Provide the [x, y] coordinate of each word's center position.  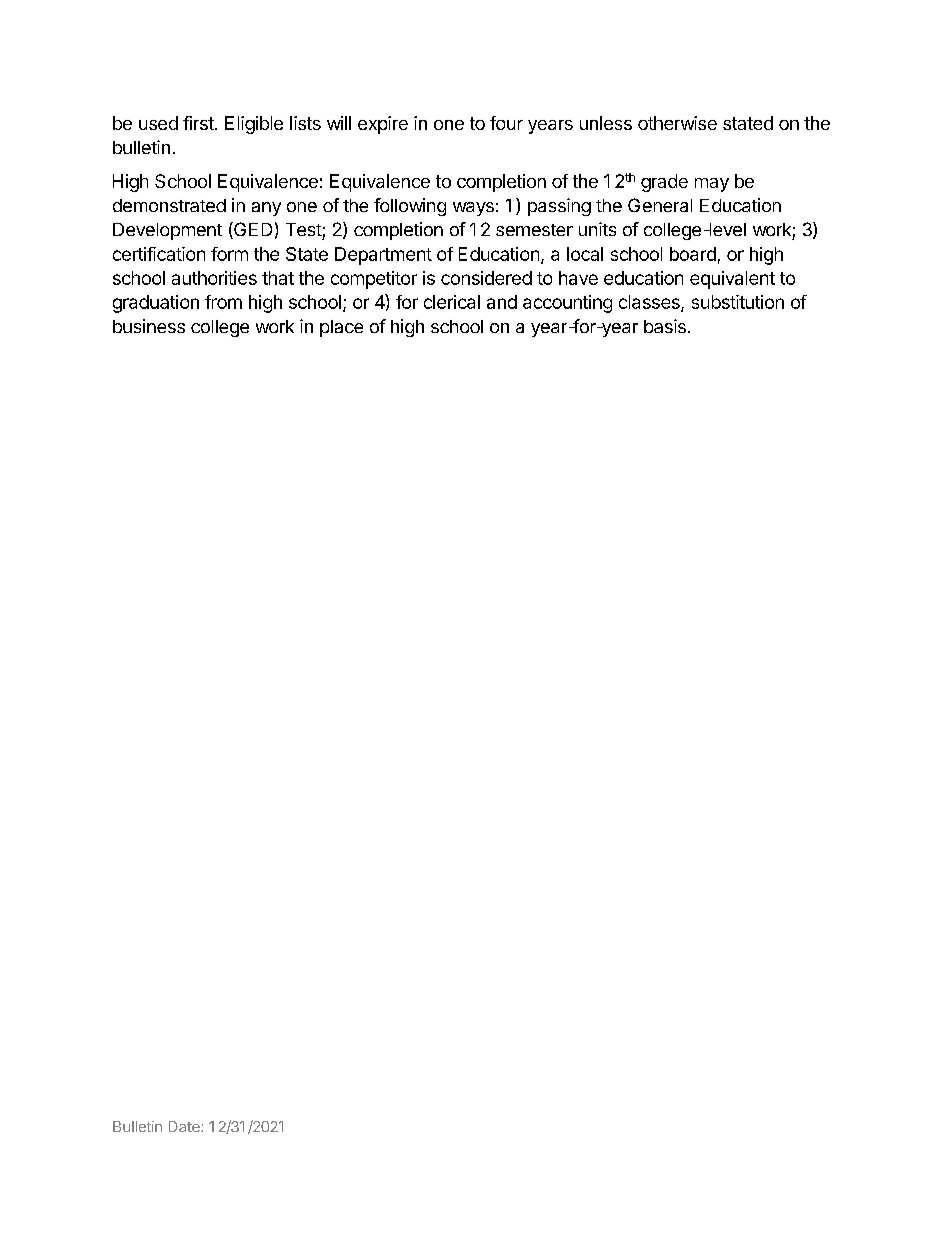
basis [665, 326]
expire [383, 125]
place [341, 328]
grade [664, 183]
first [199, 123]
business [149, 326]
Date [185, 1126]
